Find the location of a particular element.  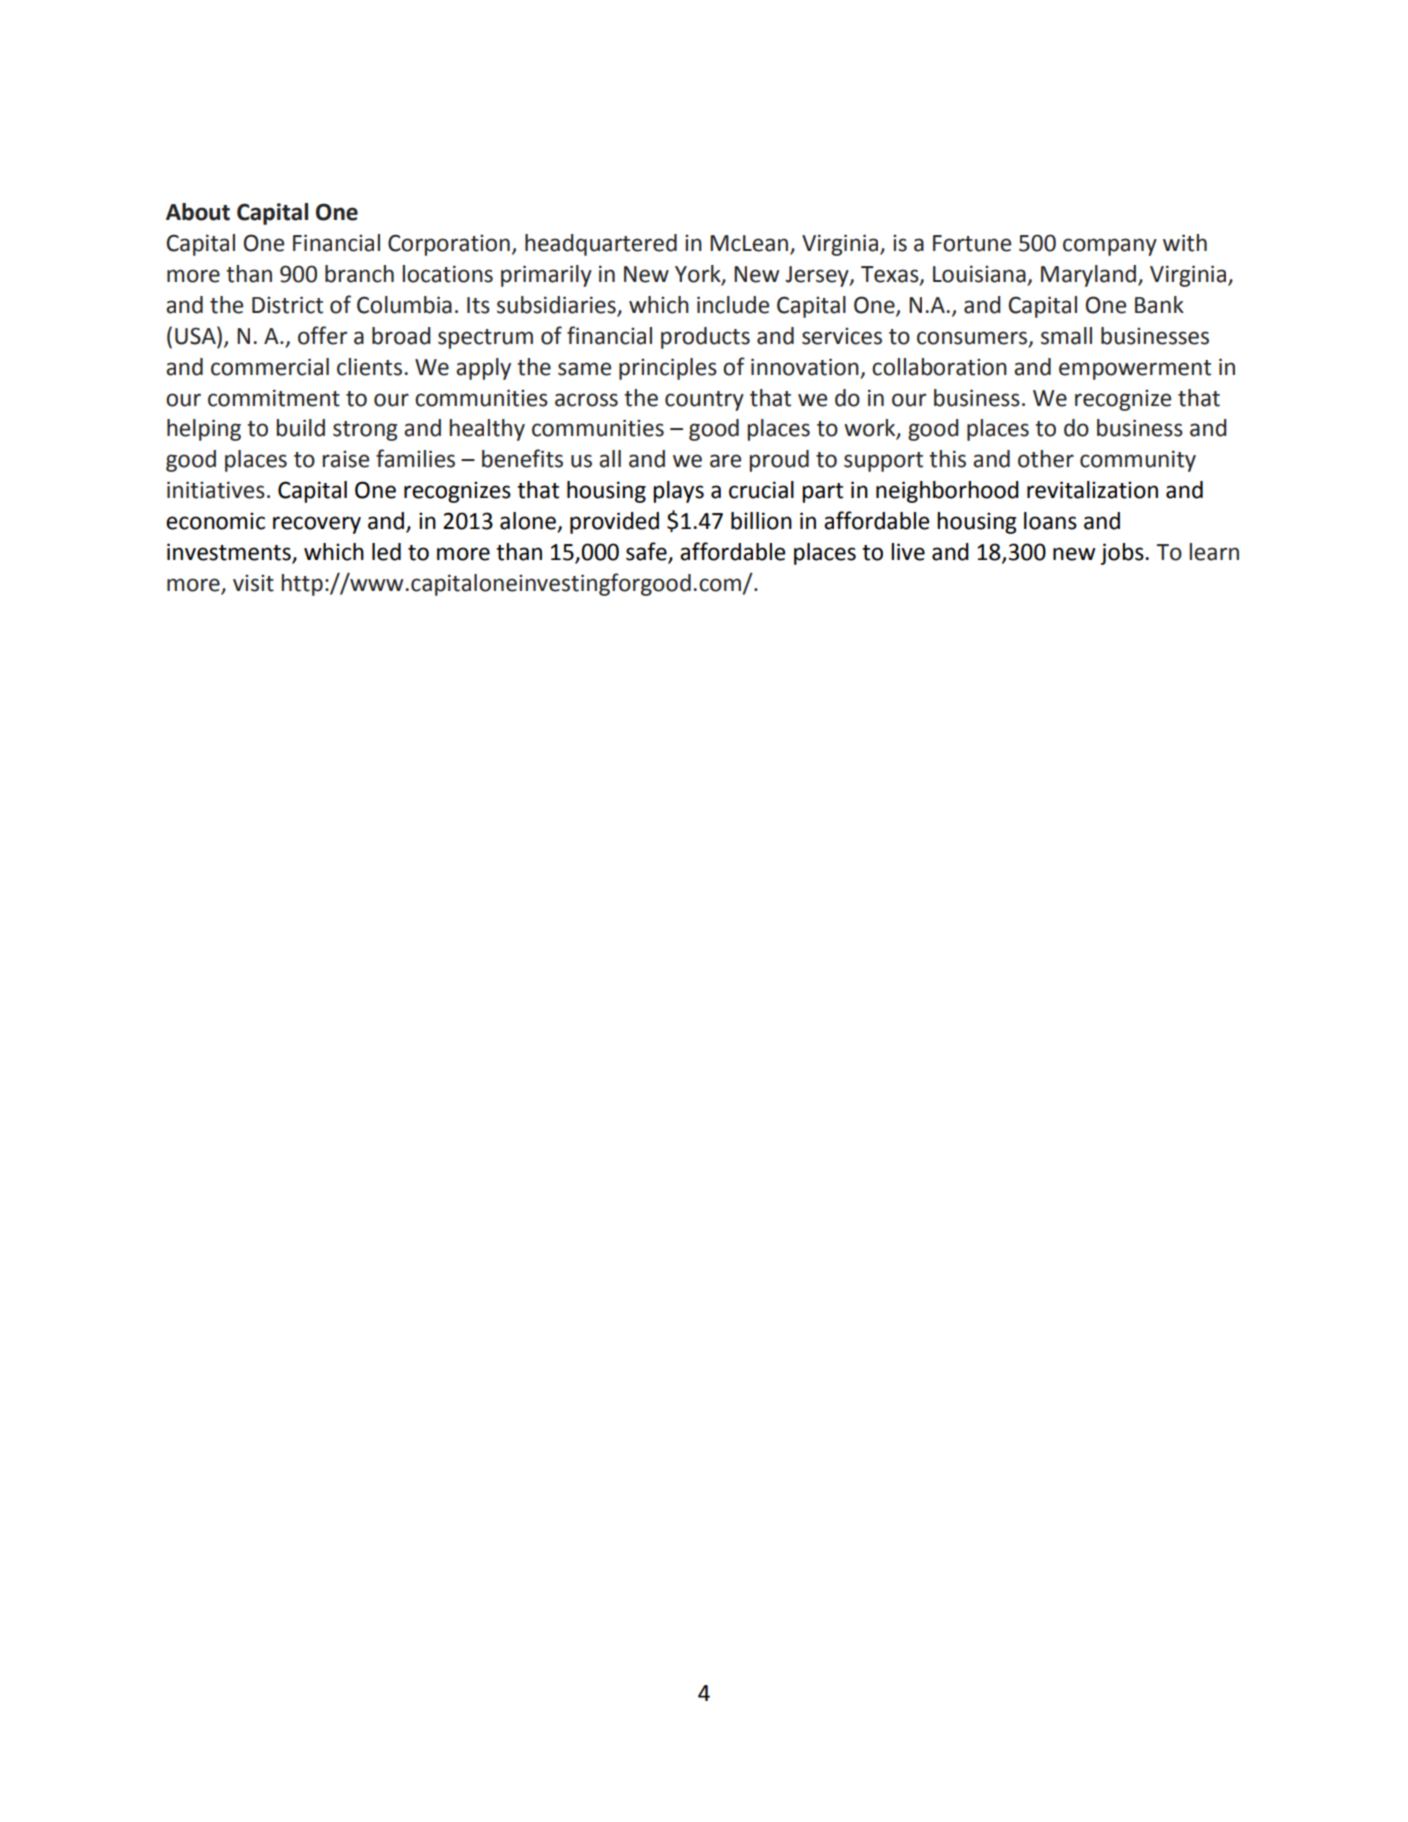

safe is located at coordinates (647, 552).
